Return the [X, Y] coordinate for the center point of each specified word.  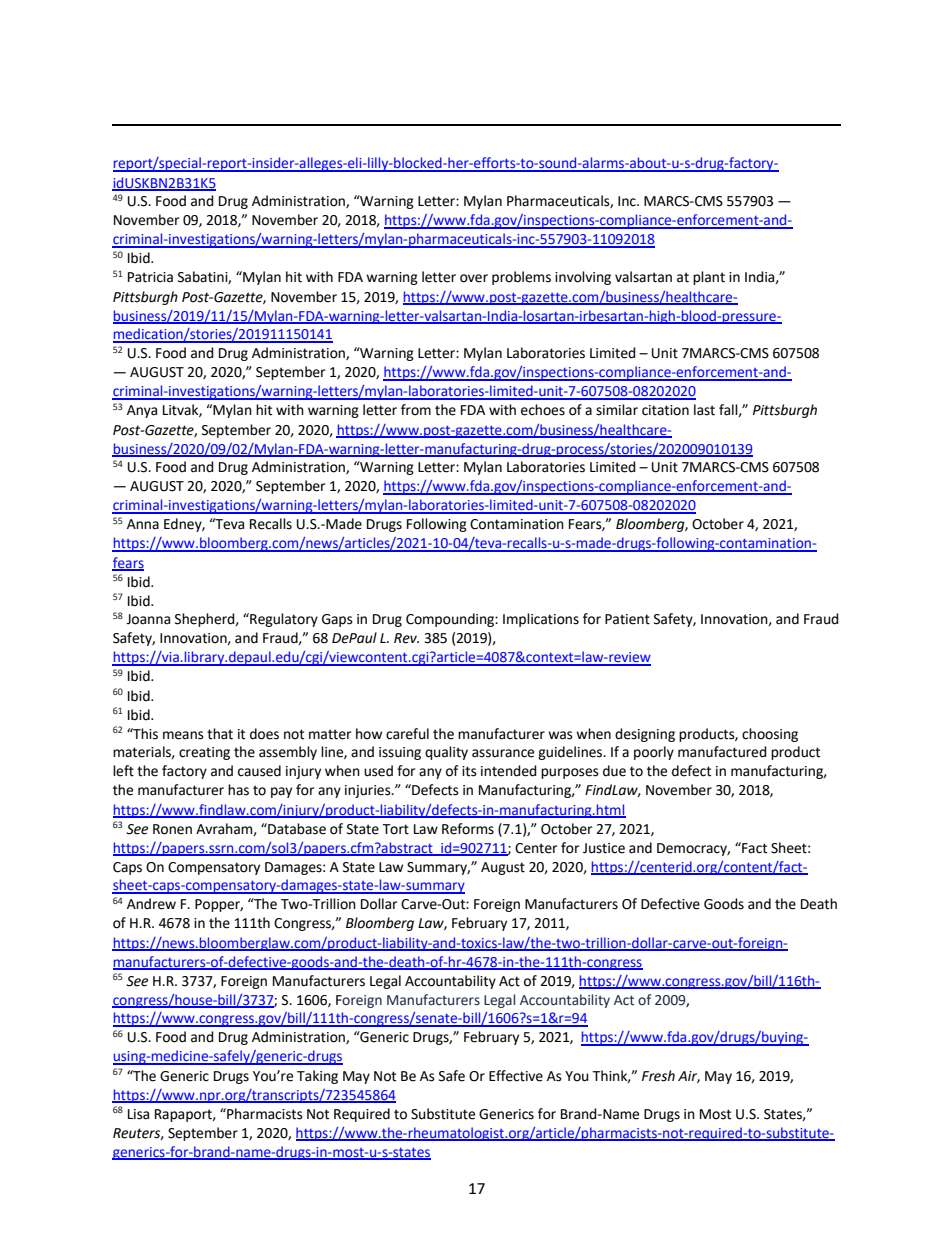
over [474, 278]
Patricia [150, 277]
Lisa [138, 1114]
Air [689, 1077]
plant [709, 278]
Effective [516, 1076]
